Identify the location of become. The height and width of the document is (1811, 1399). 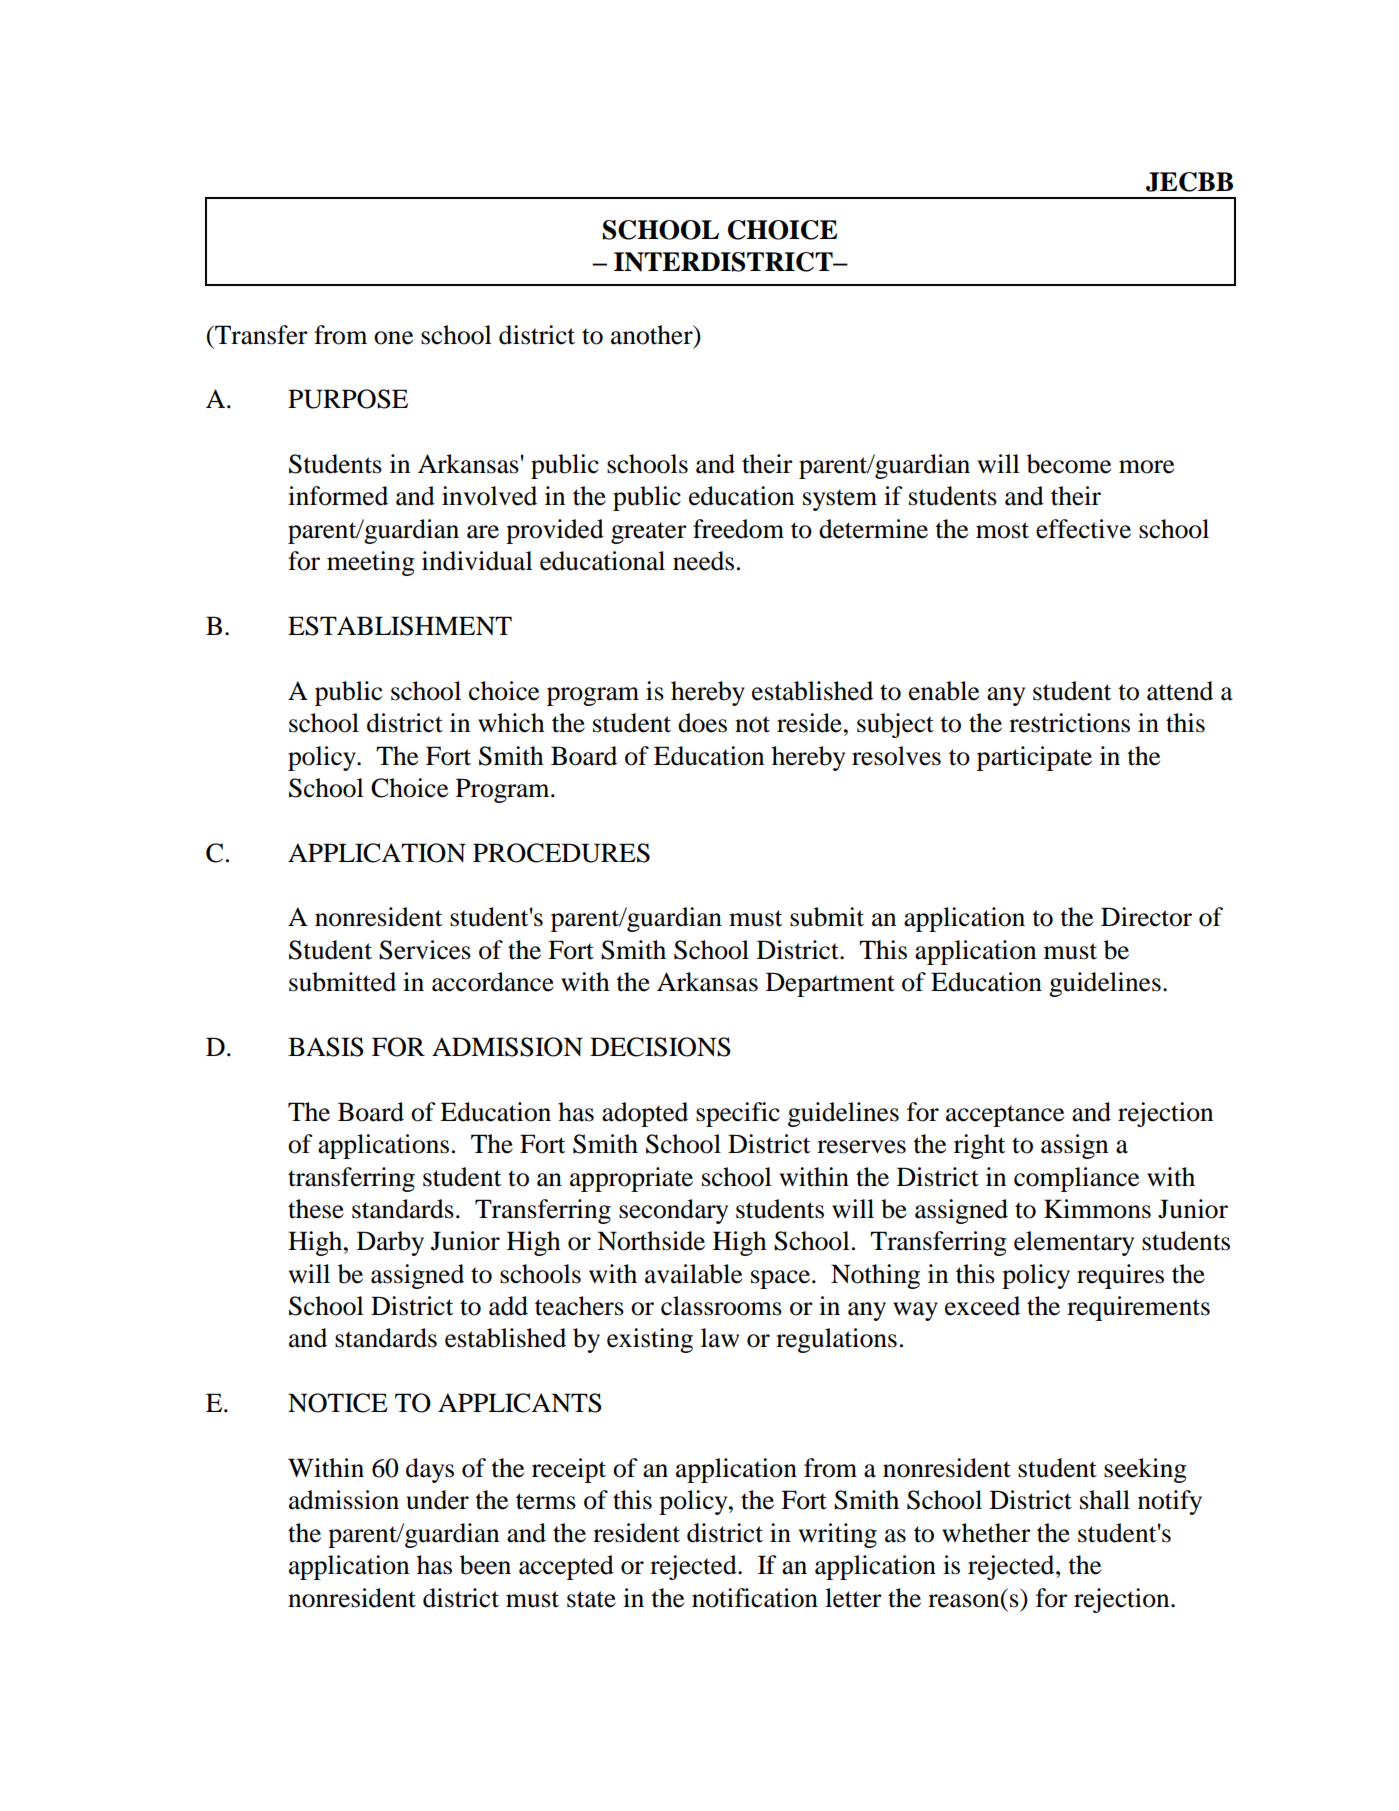
(1069, 464).
